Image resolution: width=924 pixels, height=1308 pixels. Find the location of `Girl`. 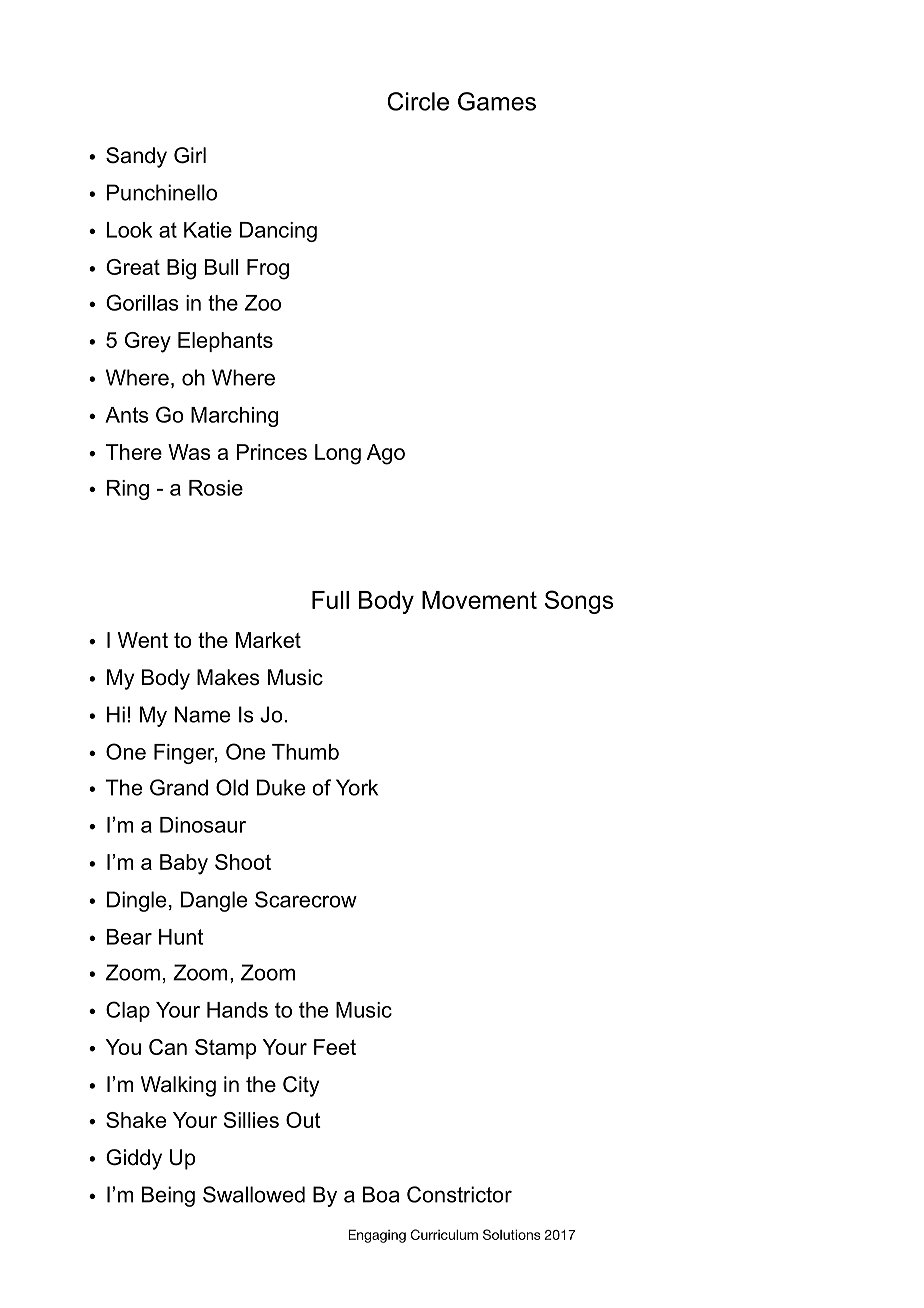

Girl is located at coordinates (190, 155).
